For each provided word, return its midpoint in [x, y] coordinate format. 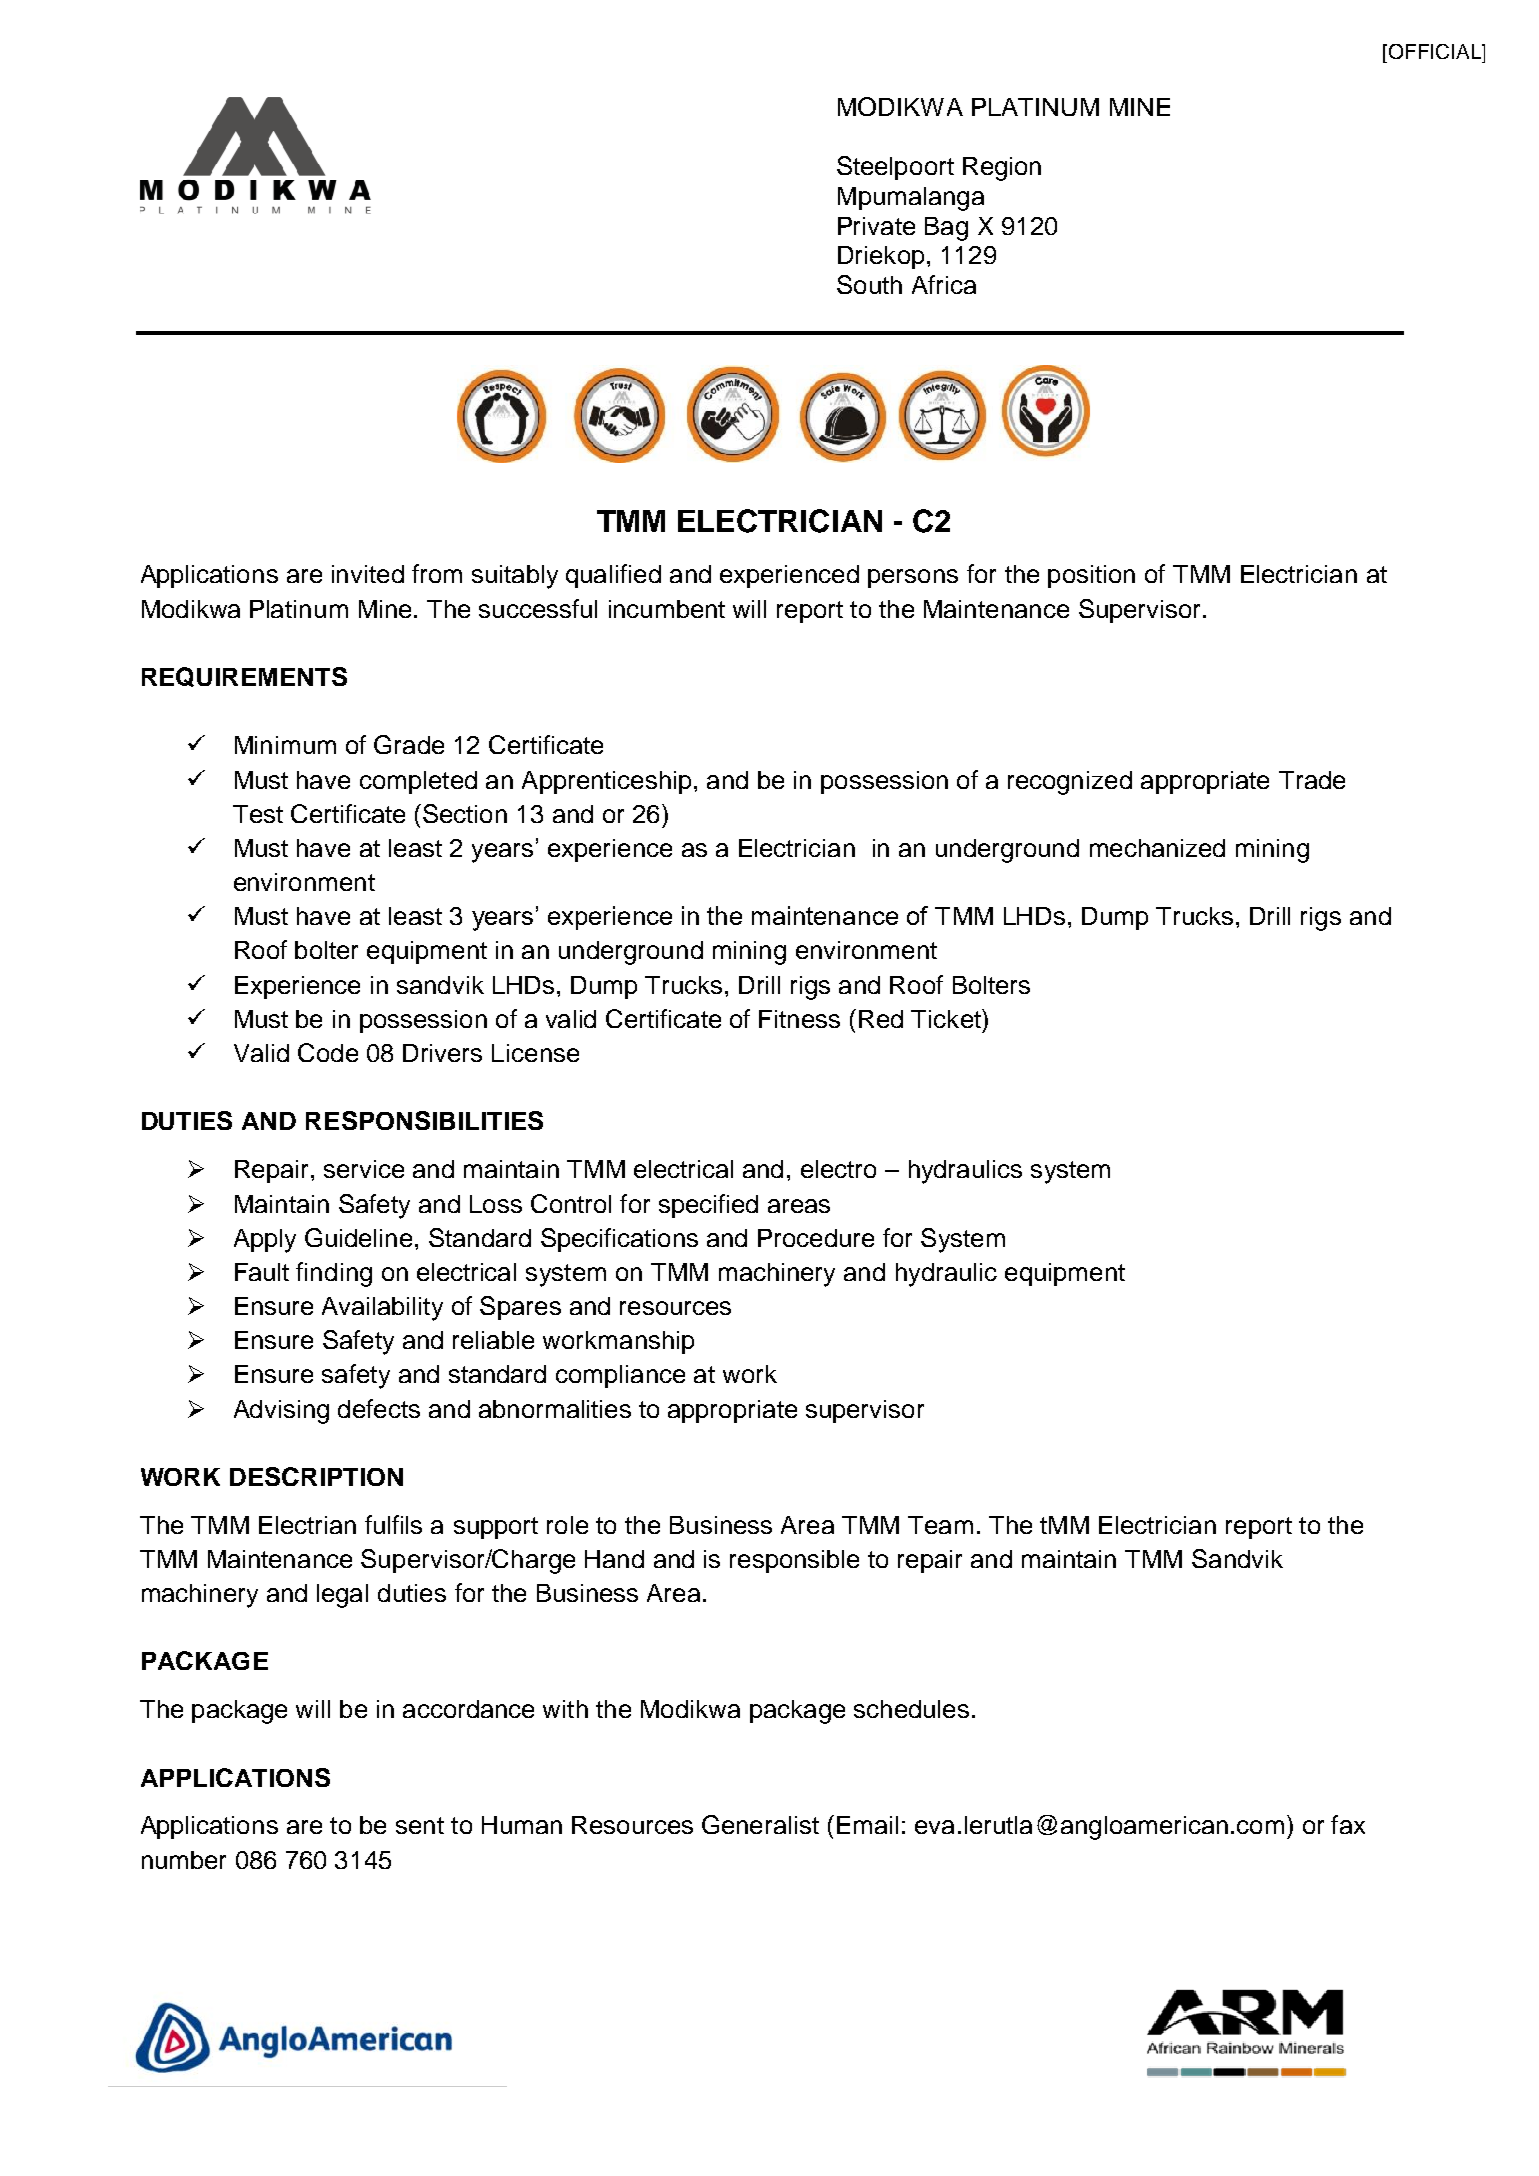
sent [420, 1825]
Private [876, 226]
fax [1348, 1824]
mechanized [1157, 848]
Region [1002, 169]
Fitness [799, 1019]
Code [328, 1052]
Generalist [760, 1824]
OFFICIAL [1436, 51]
